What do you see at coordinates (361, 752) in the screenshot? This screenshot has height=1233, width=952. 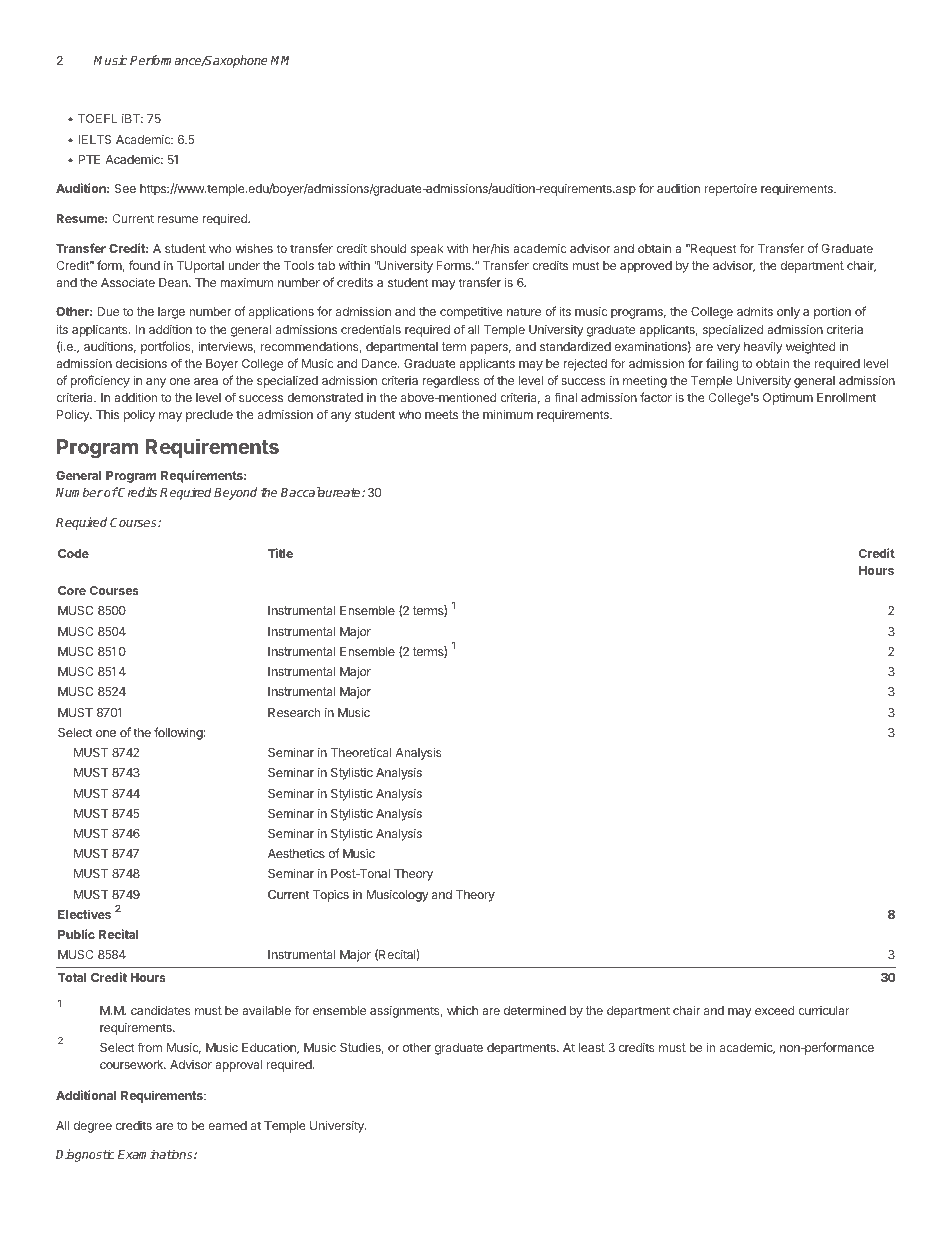 I see `Theoretical` at bounding box center [361, 752].
